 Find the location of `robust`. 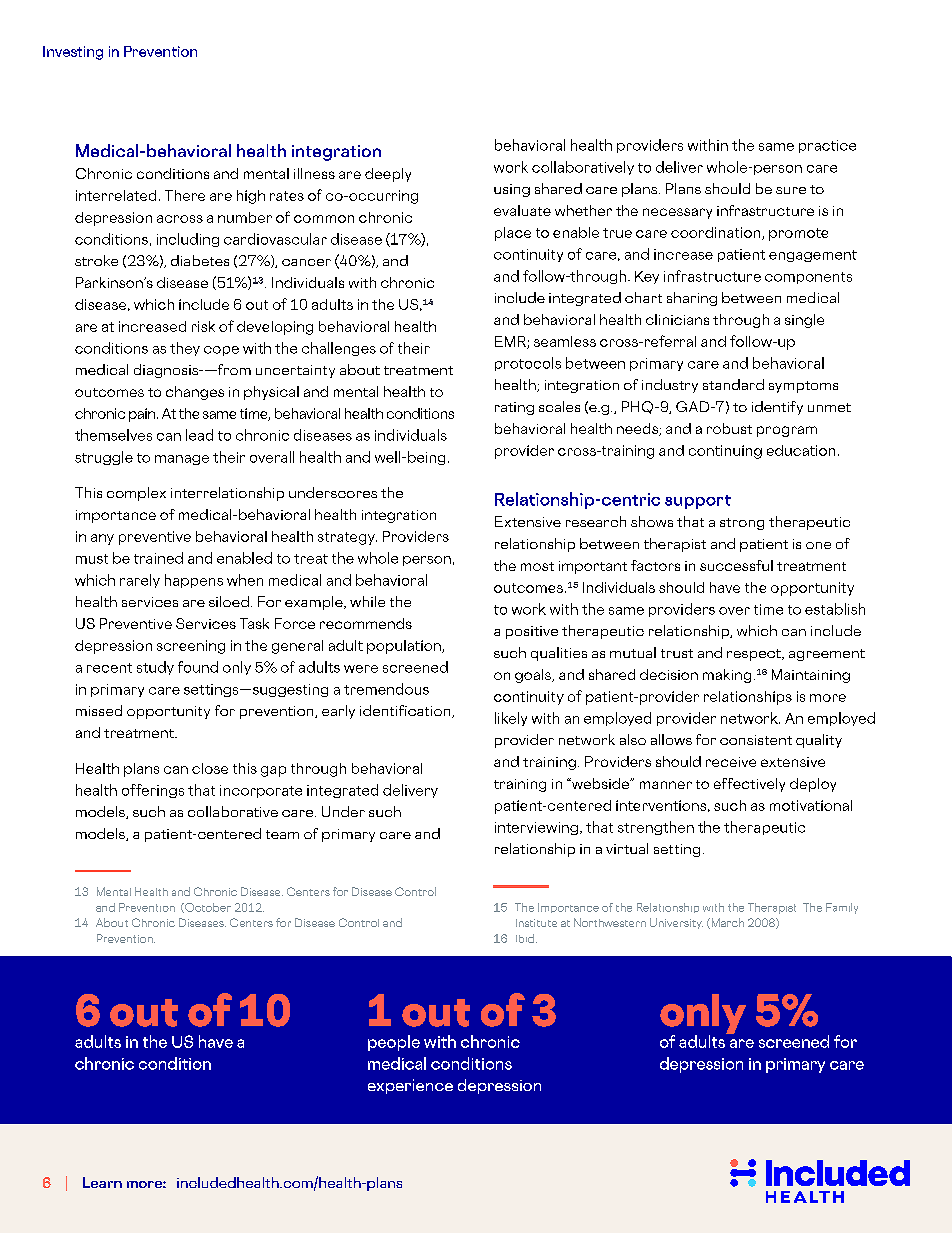

robust is located at coordinates (729, 428).
